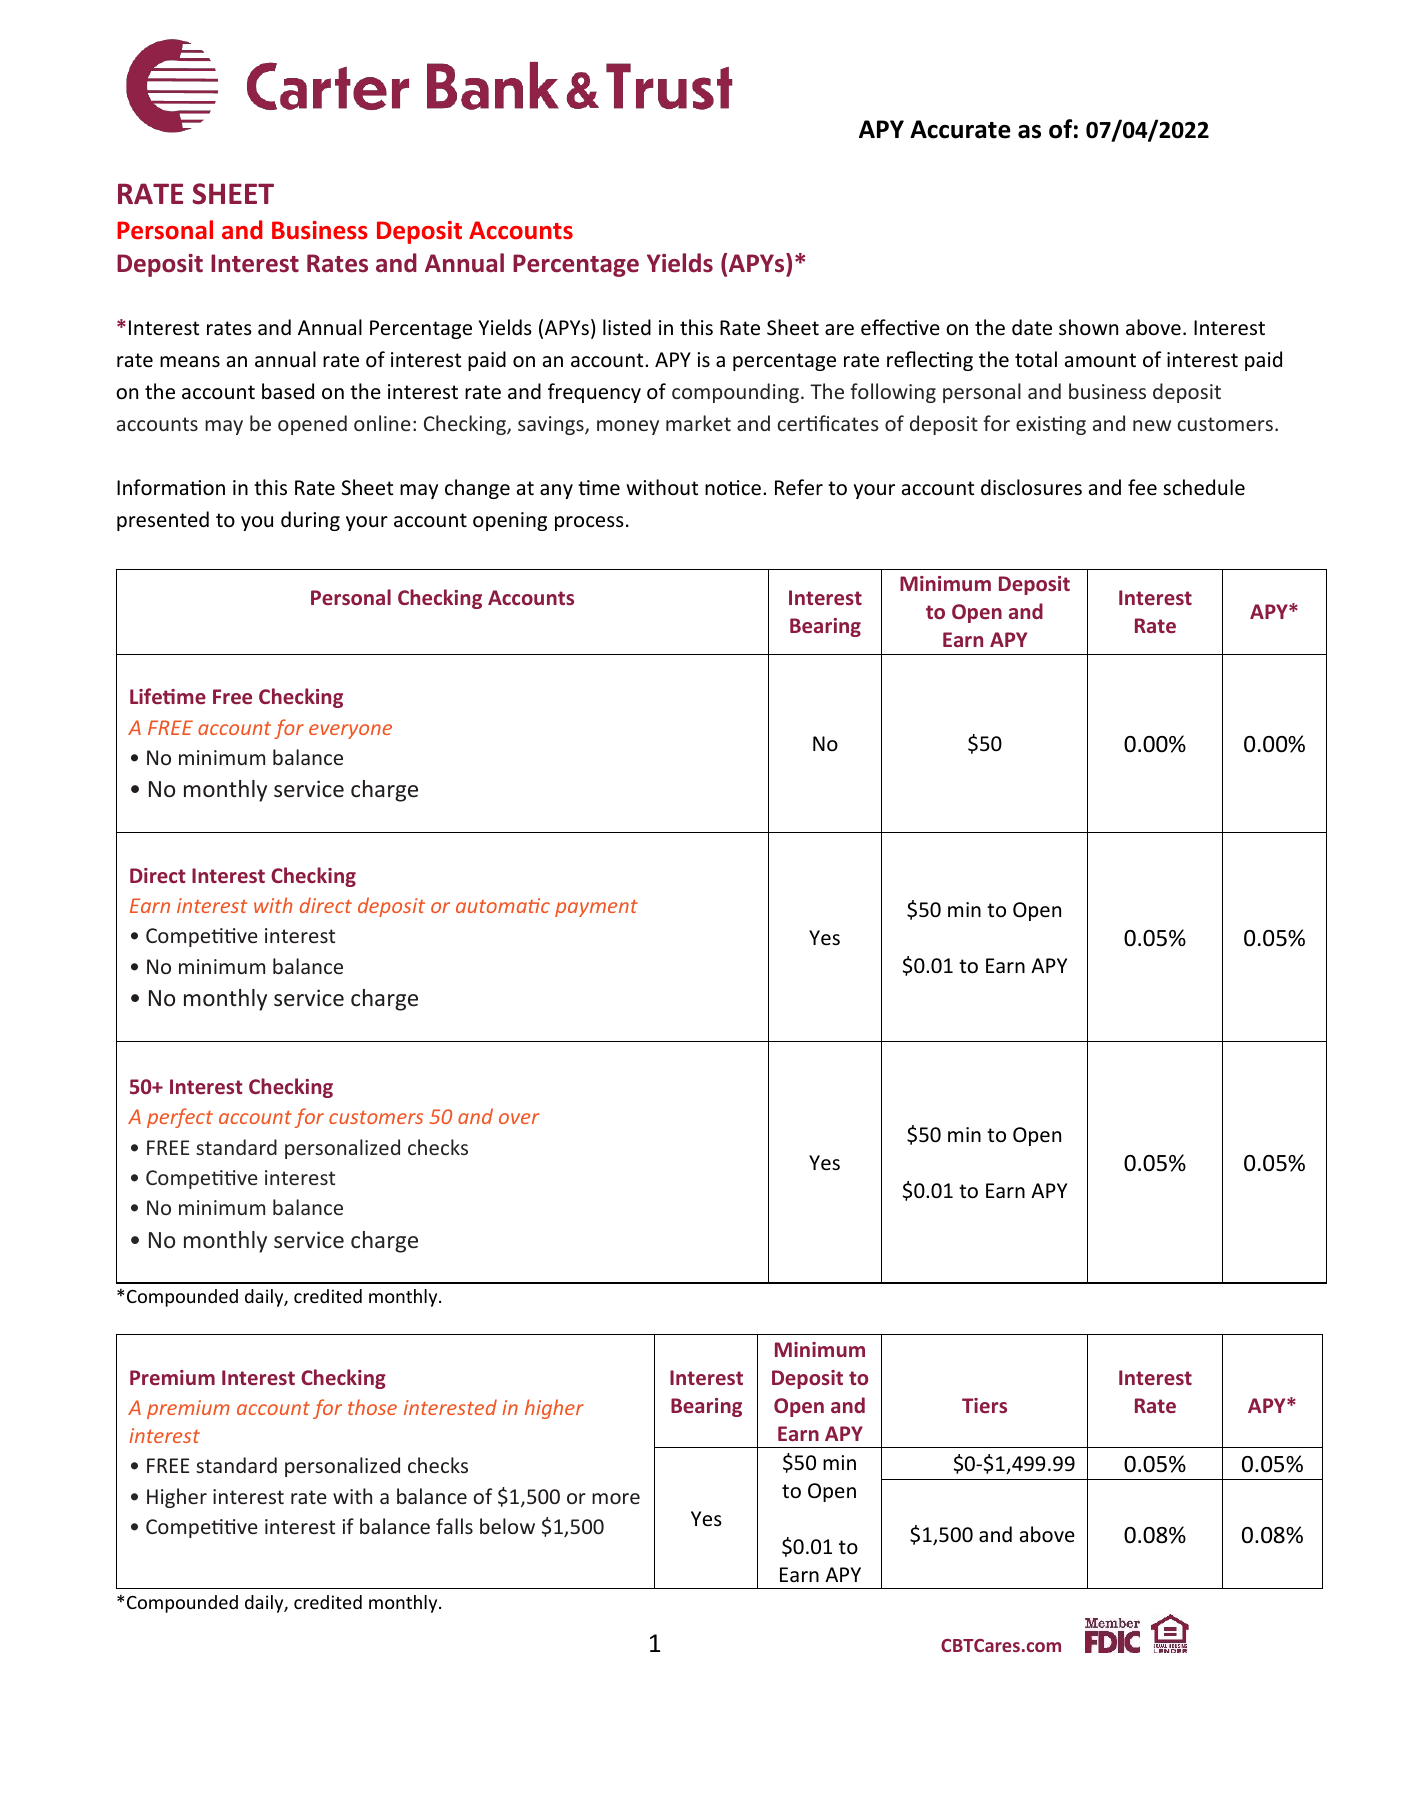 This image has width=1403, height=1815. What do you see at coordinates (1031, 487) in the image?
I see `disclosures` at bounding box center [1031, 487].
